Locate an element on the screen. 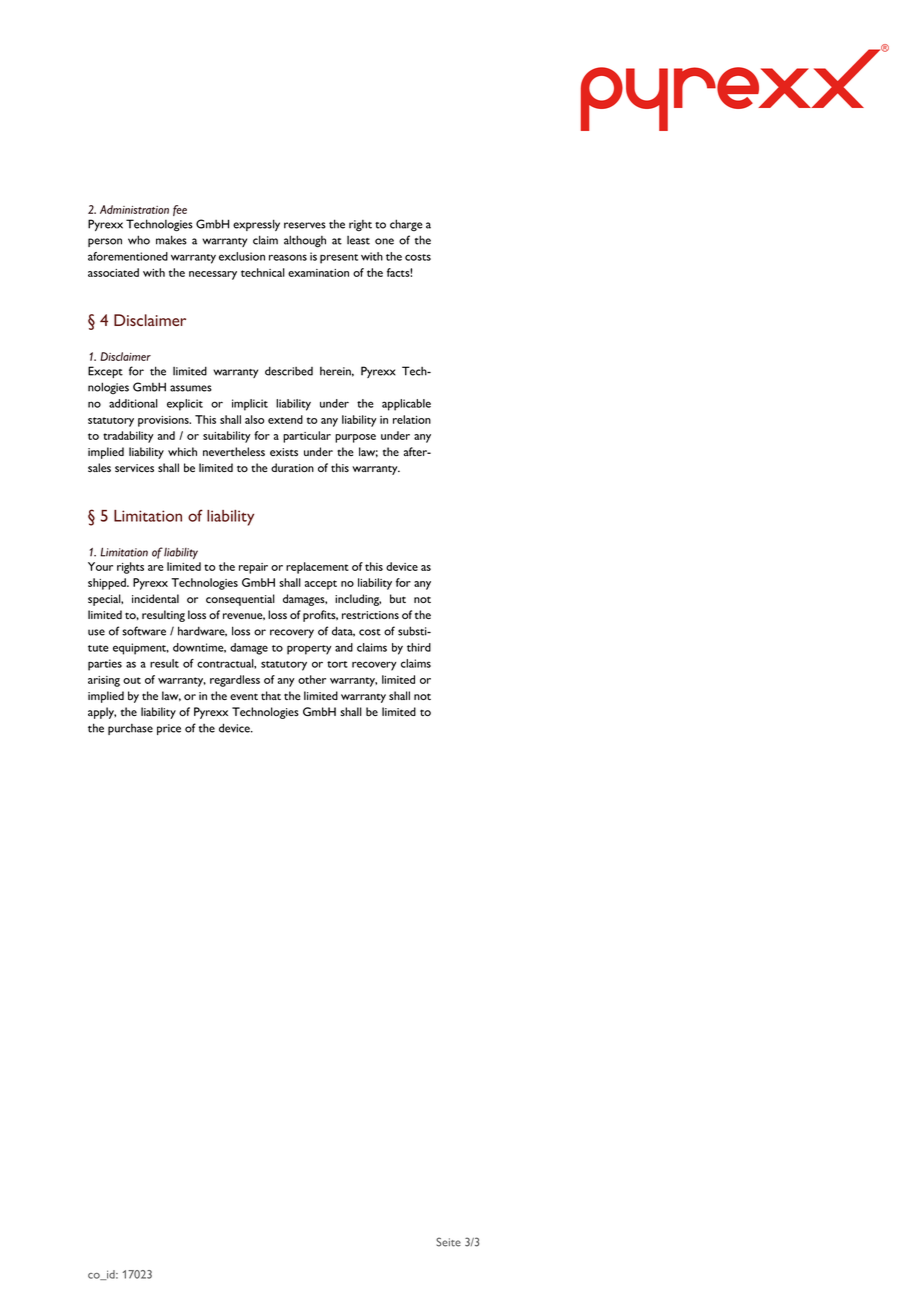  who is located at coordinates (139, 240).
